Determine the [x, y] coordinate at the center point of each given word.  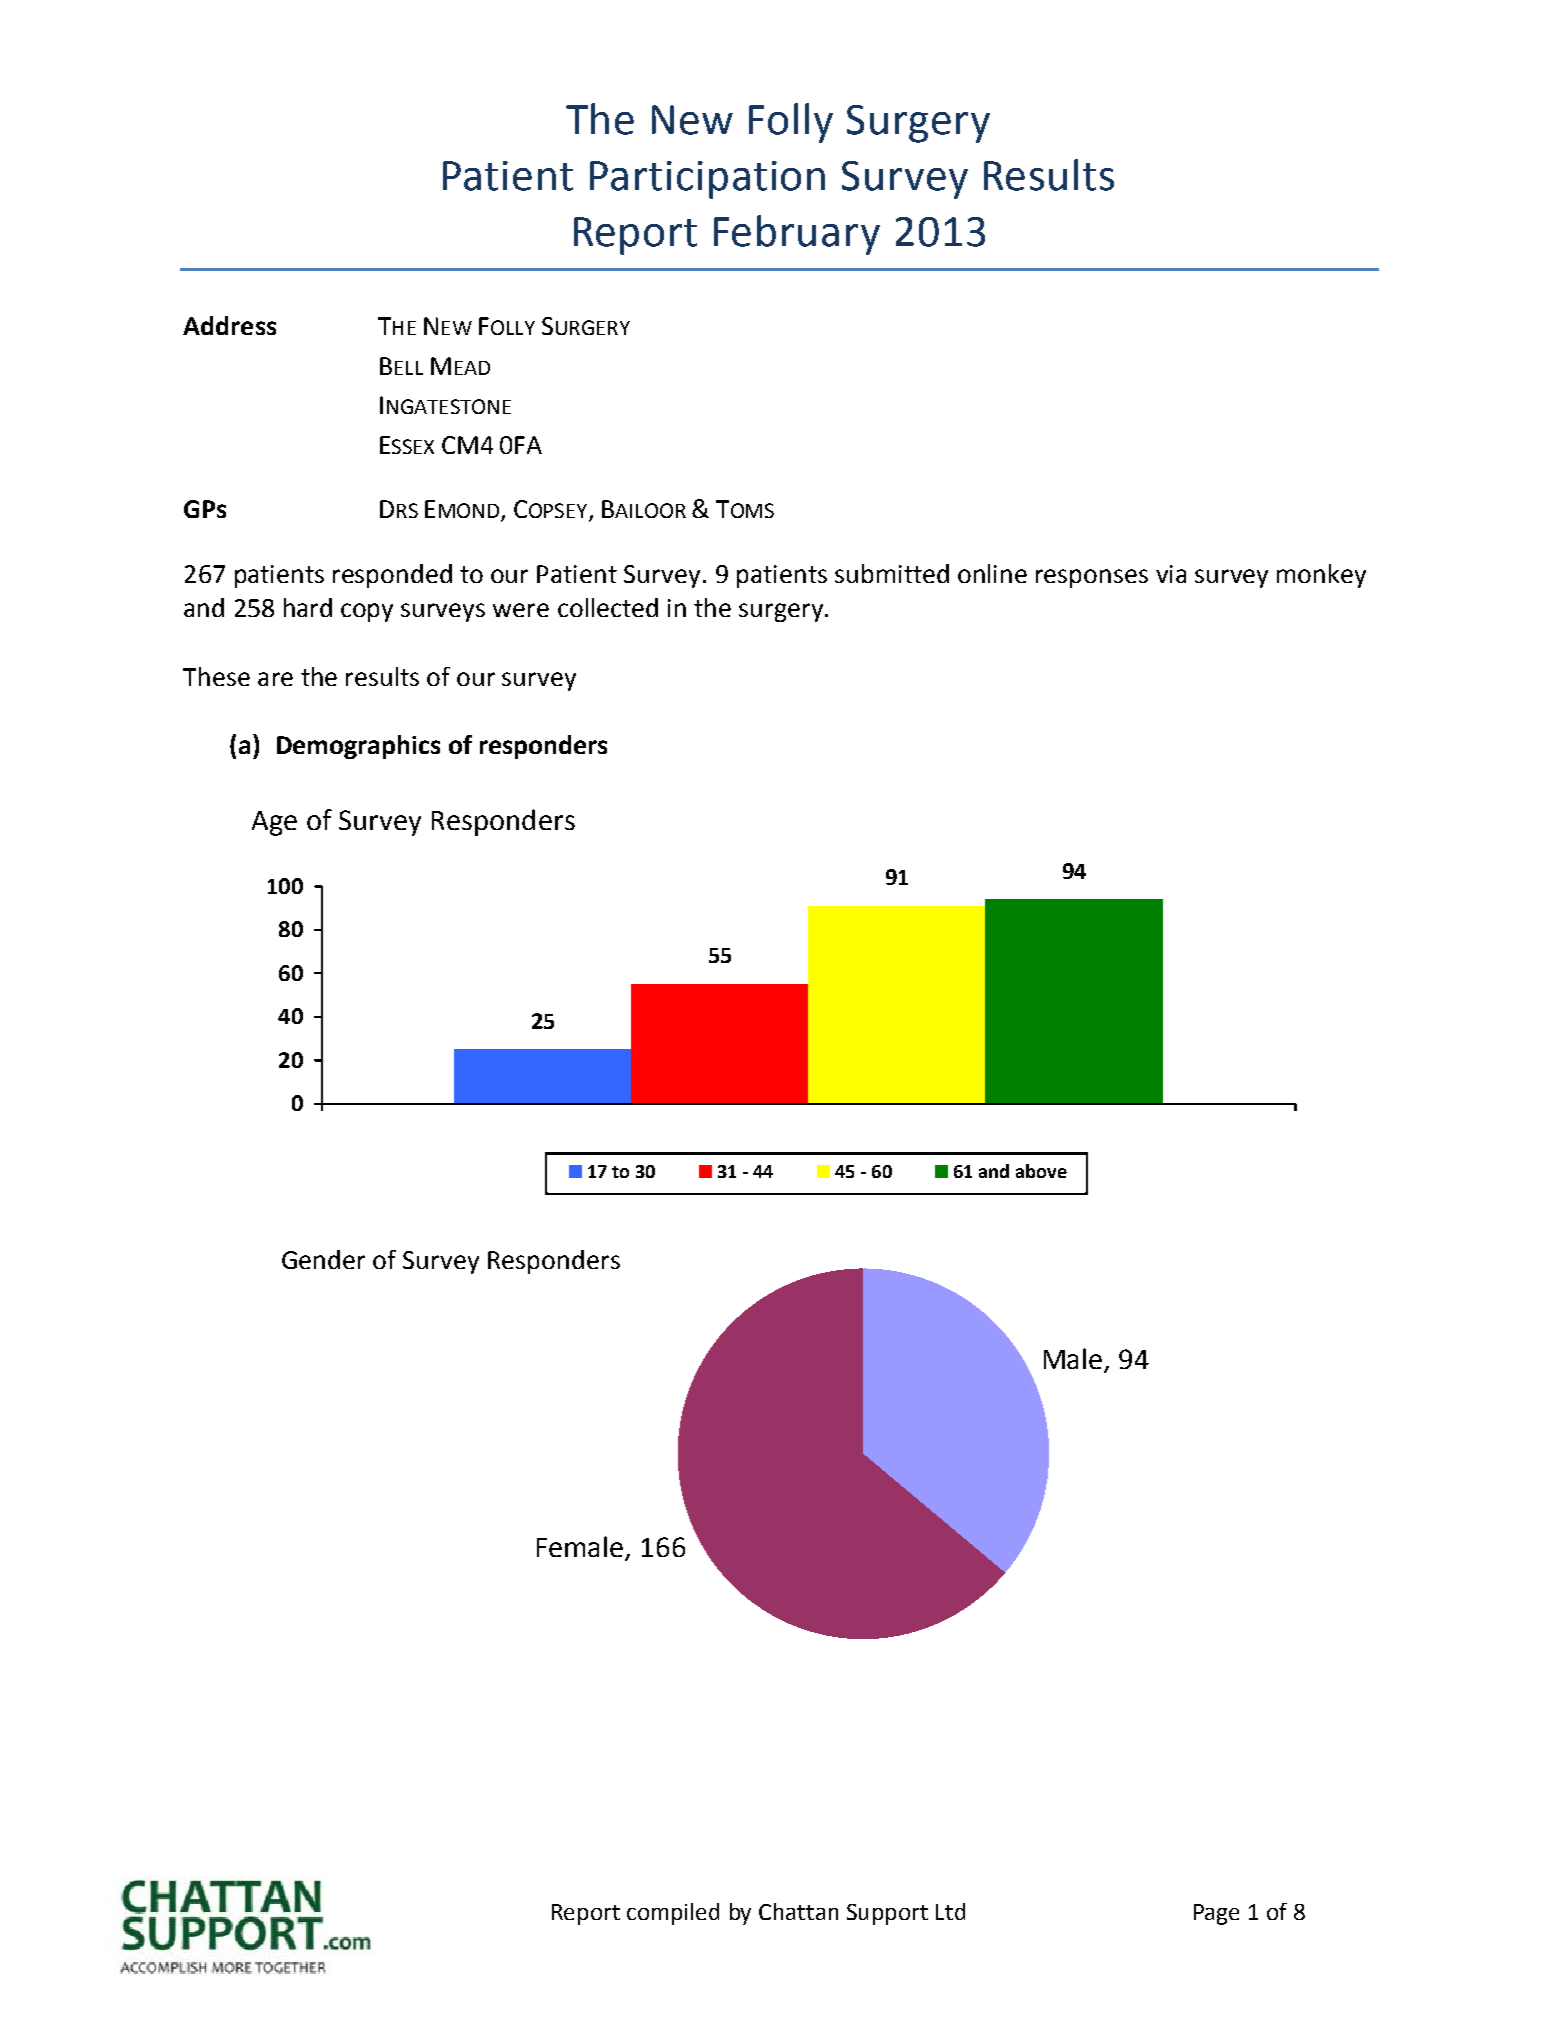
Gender [323, 1259]
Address [229, 325]
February [797, 235]
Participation [707, 180]
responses [1092, 578]
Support [887, 1914]
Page [1216, 1914]
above [1041, 1171]
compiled [673, 1914]
